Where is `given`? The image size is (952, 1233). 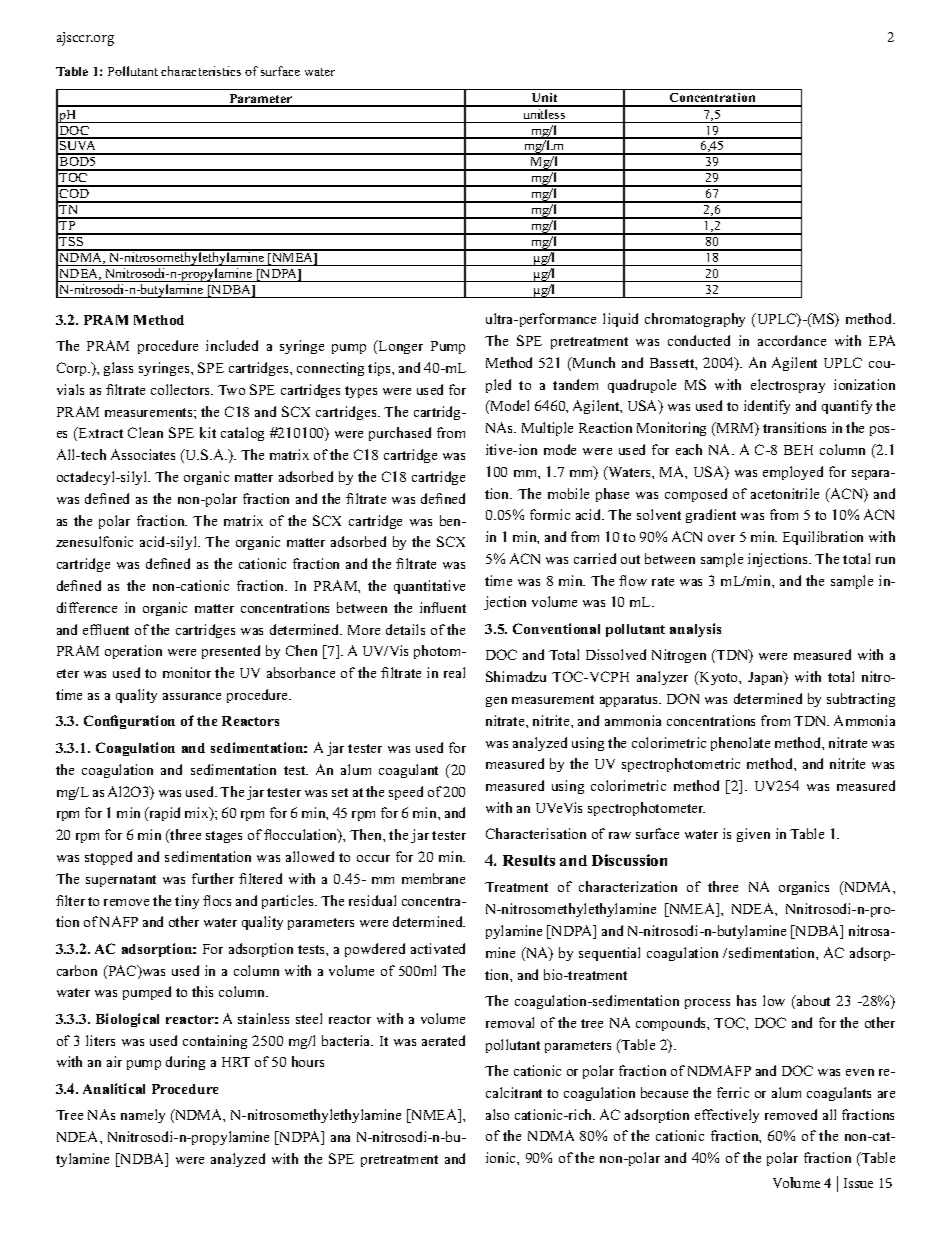
given is located at coordinates (753, 835).
